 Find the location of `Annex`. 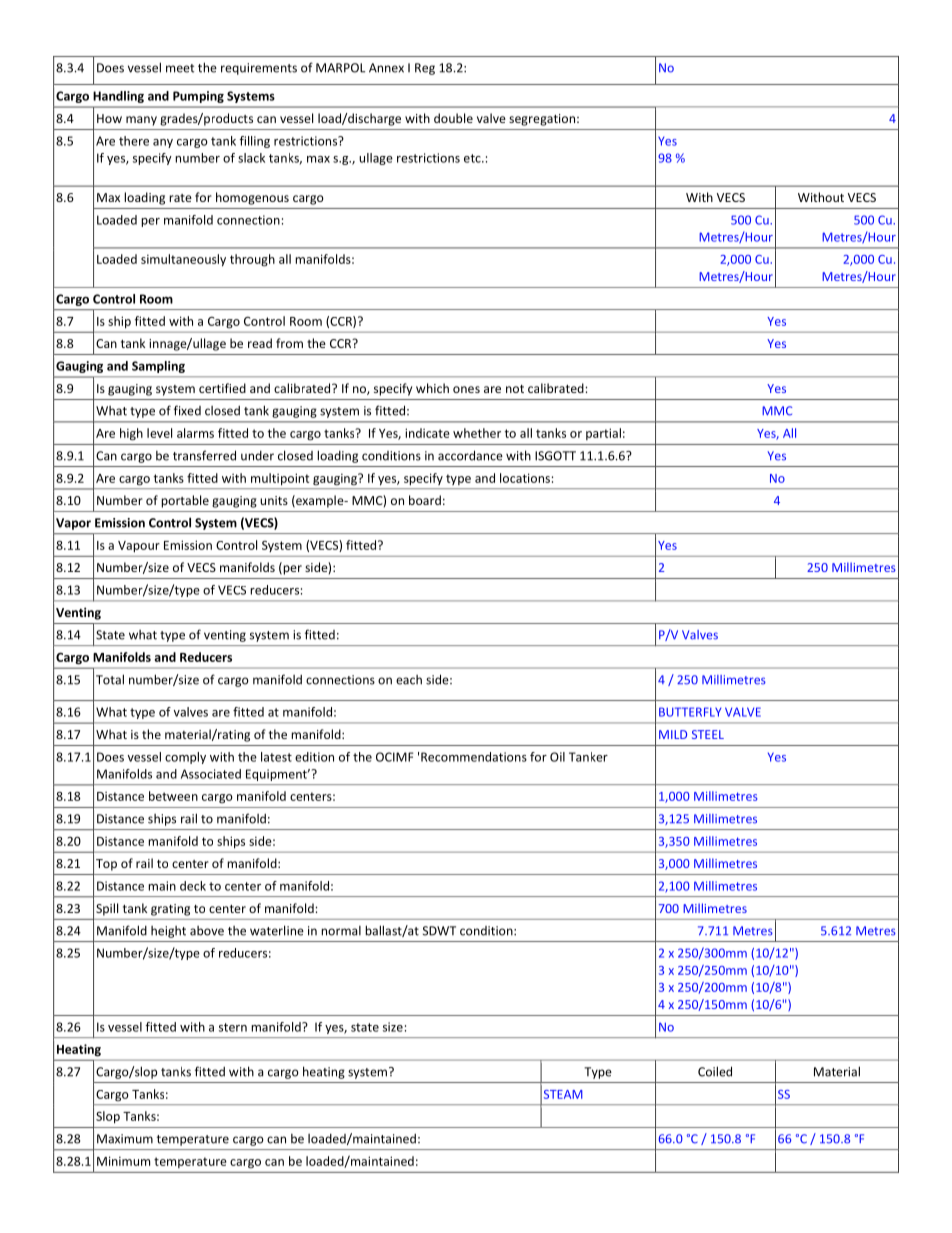

Annex is located at coordinates (386, 68).
